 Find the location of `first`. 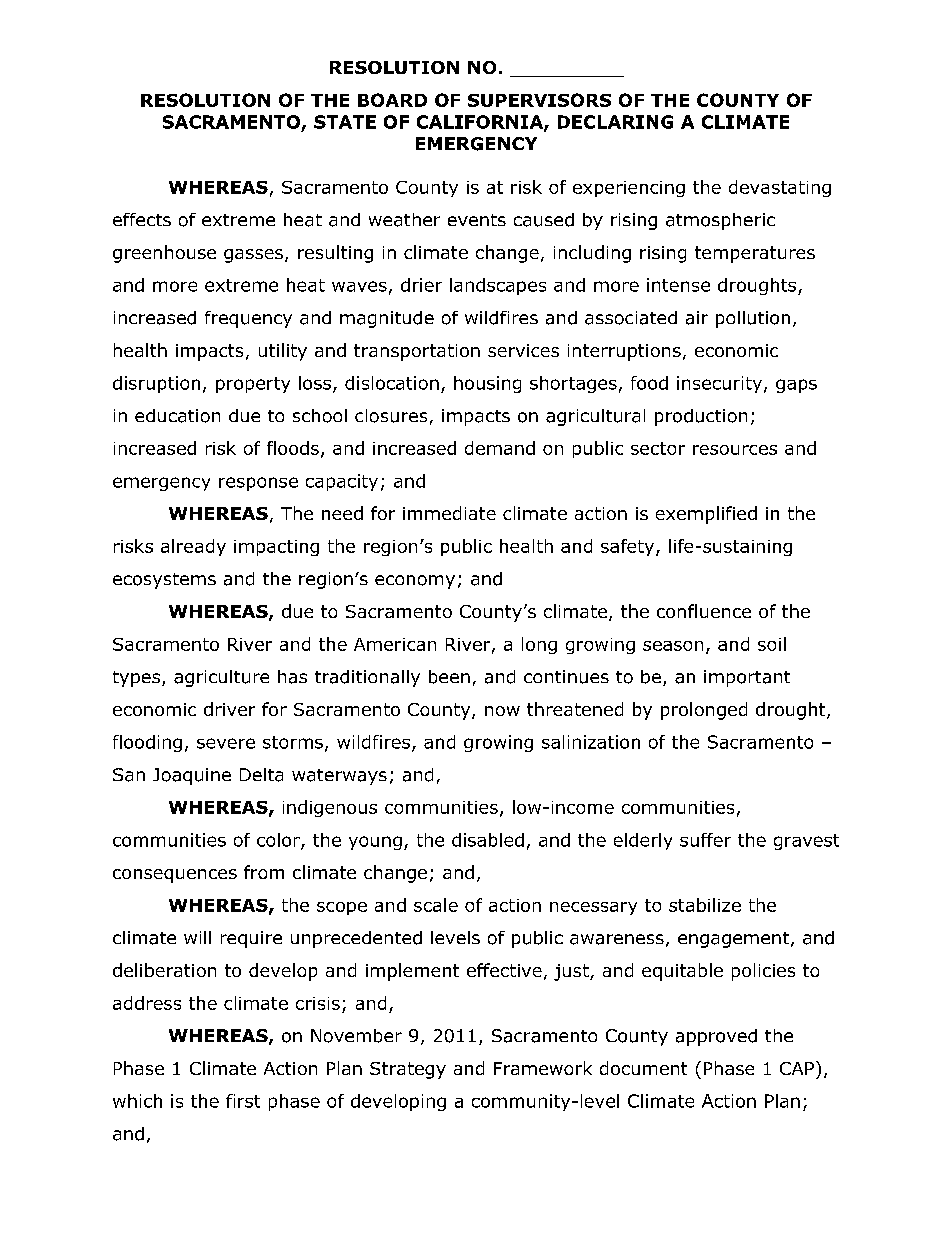

first is located at coordinates (243, 1101).
